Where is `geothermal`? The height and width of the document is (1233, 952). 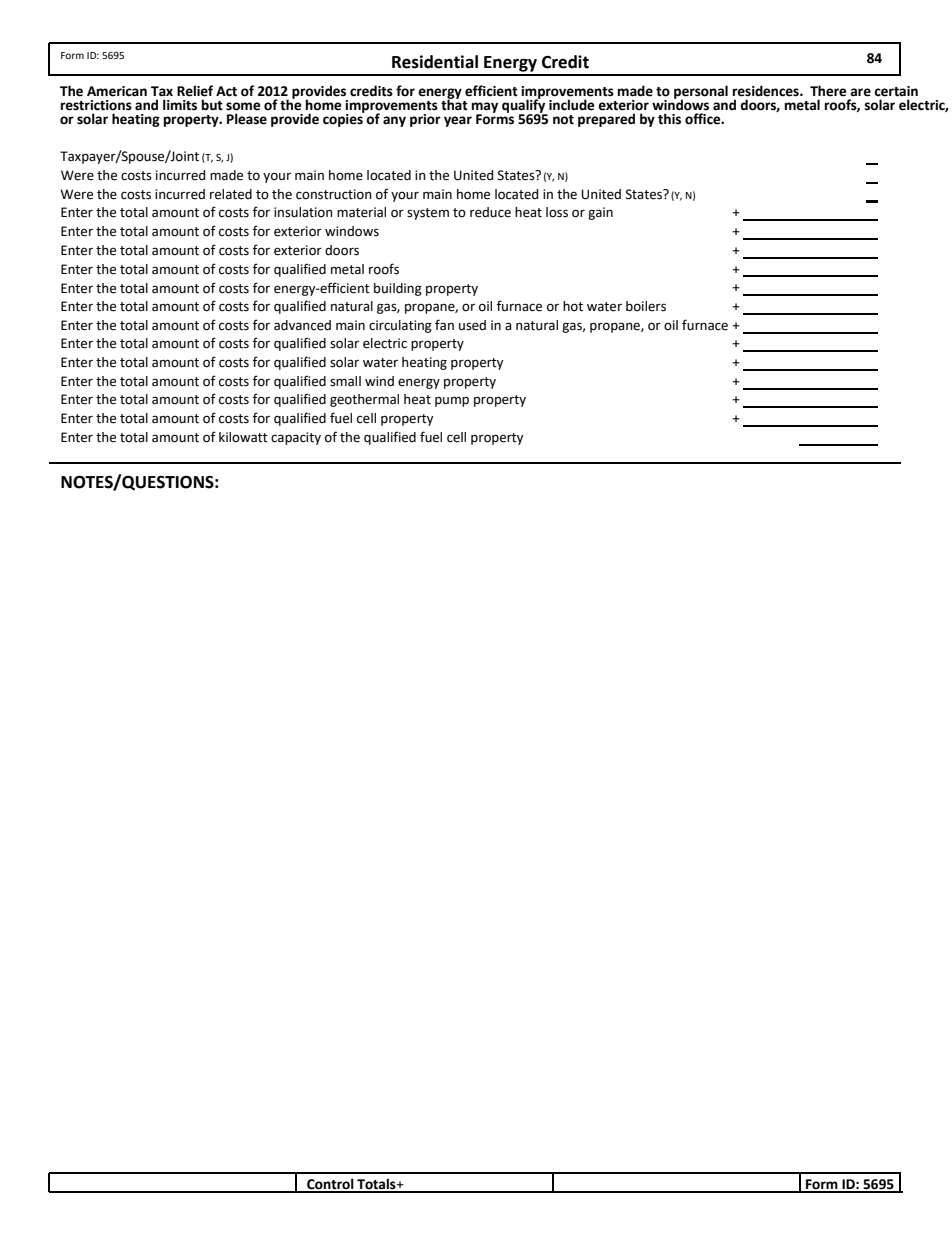
geothermal is located at coordinates (364, 400).
